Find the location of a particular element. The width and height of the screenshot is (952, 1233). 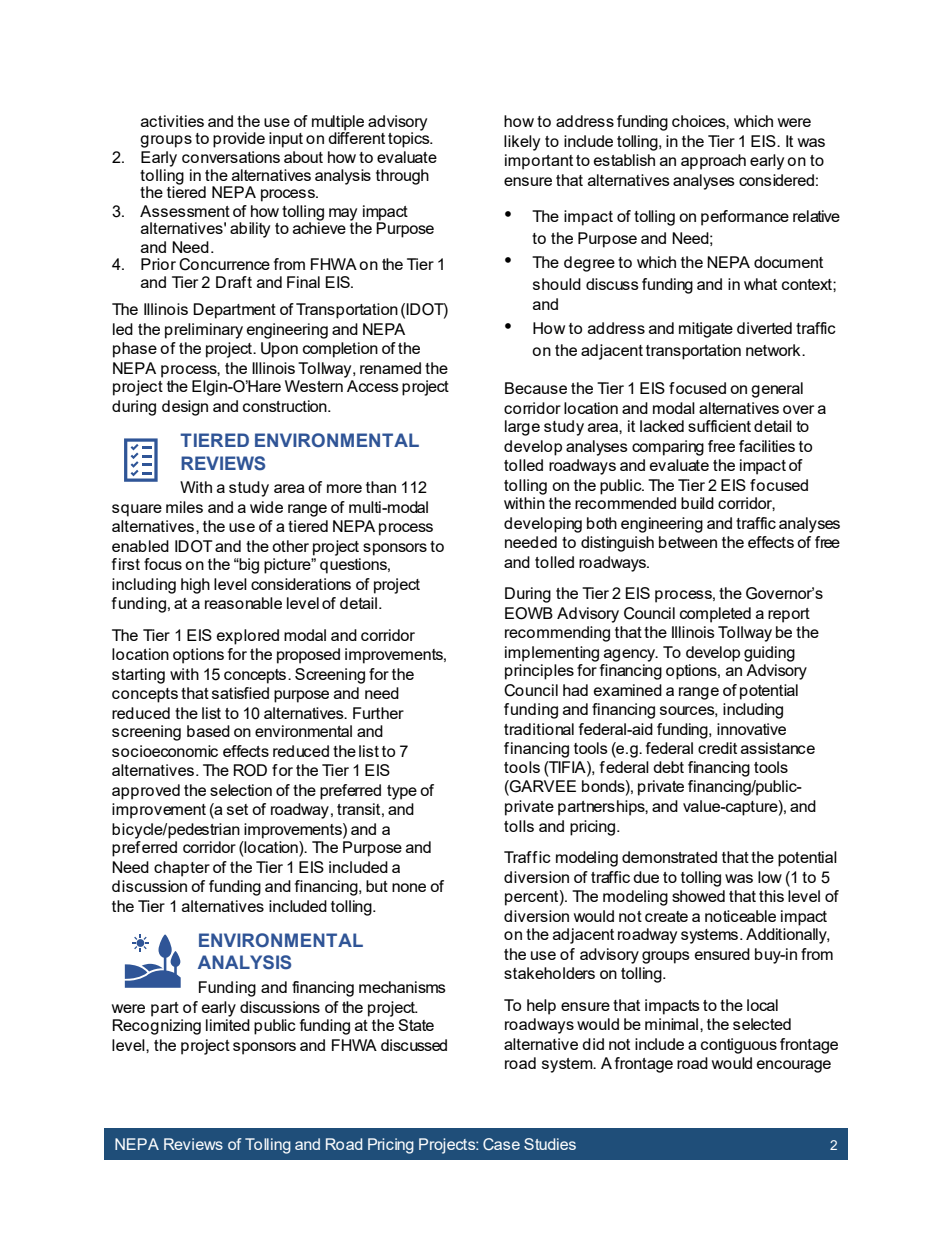

limited is located at coordinates (228, 1025).
